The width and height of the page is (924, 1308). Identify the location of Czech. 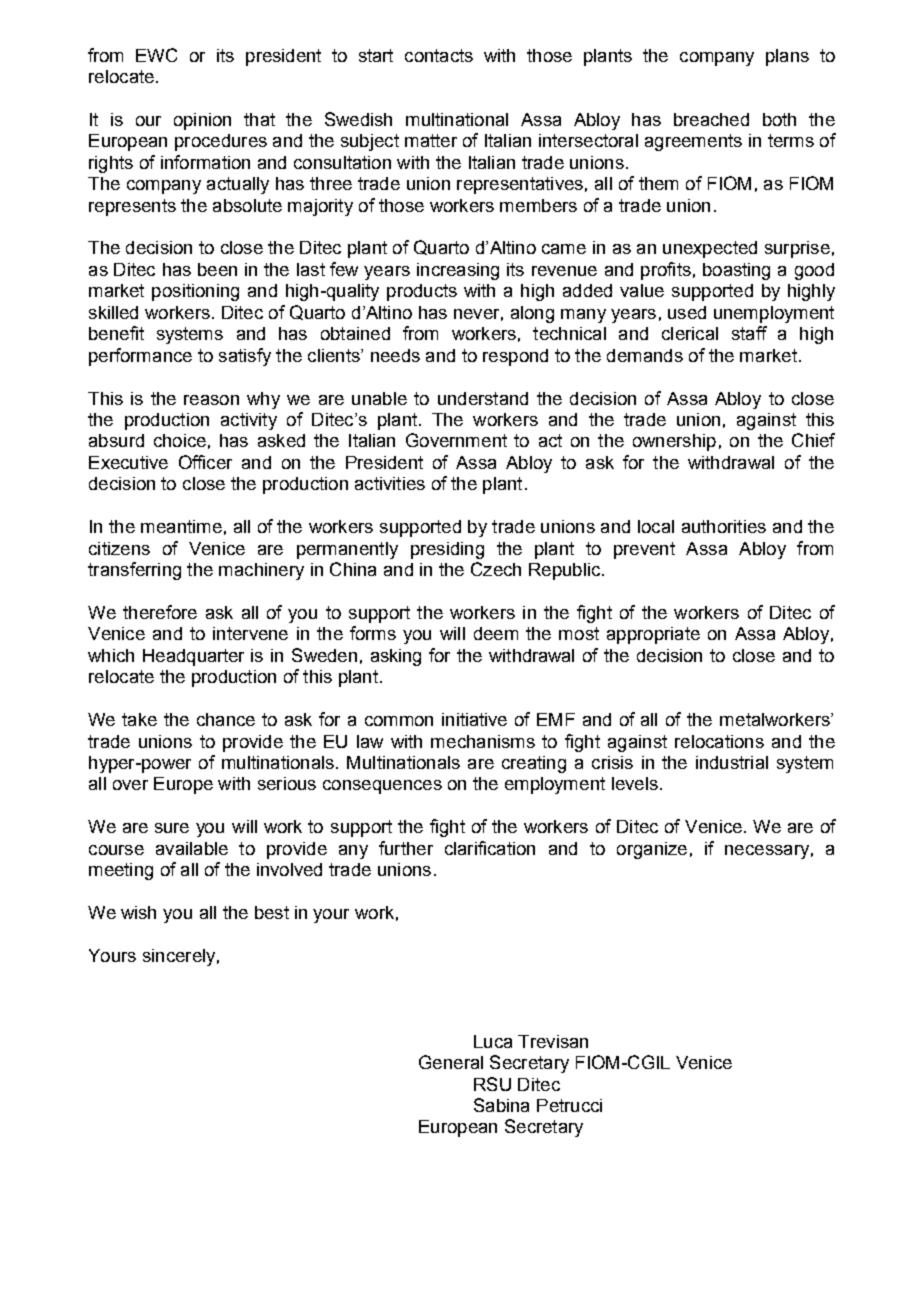
(496, 569).
